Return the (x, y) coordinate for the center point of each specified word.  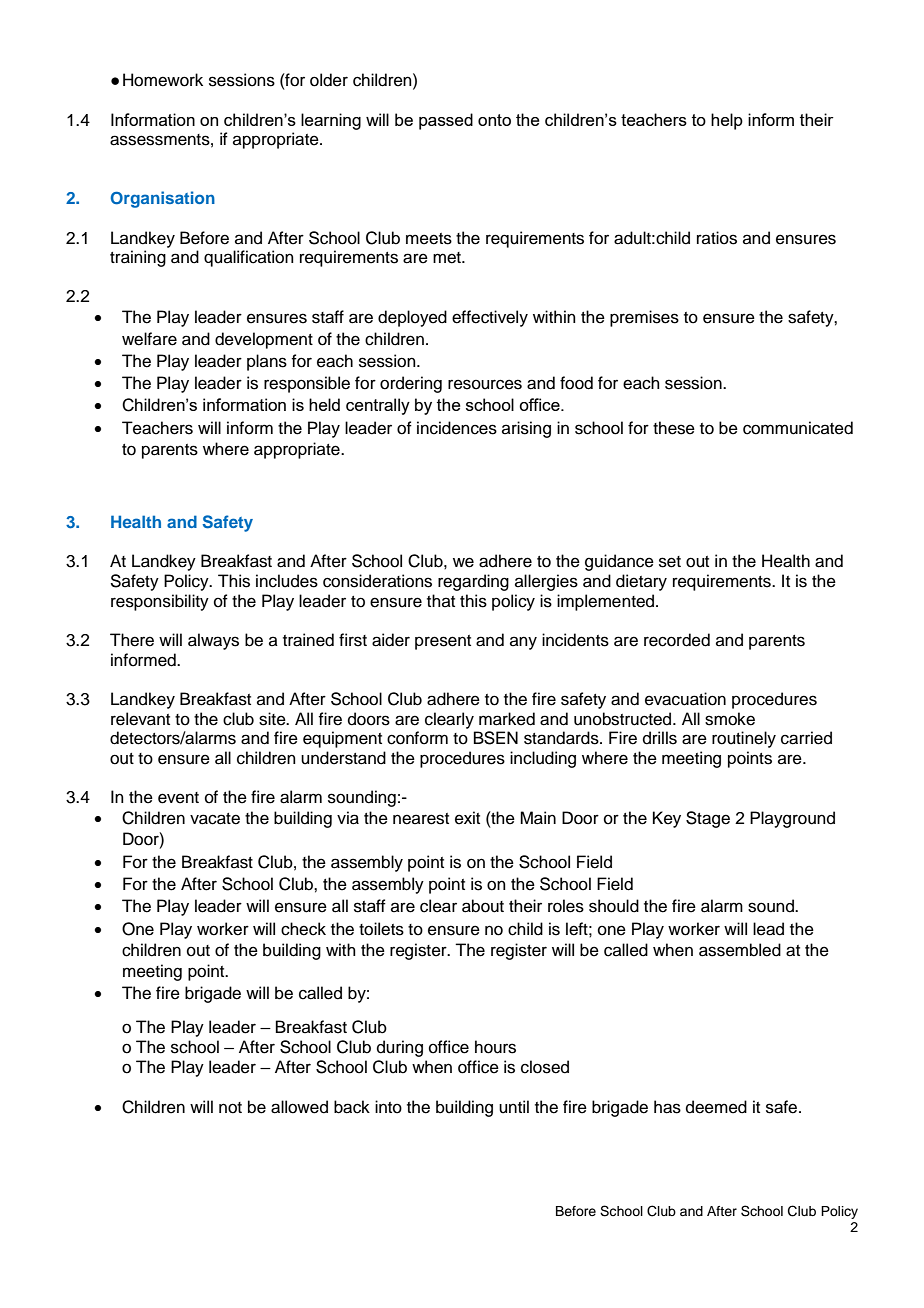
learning (331, 121)
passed (446, 121)
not (230, 1108)
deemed (716, 1107)
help (727, 121)
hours (495, 1047)
